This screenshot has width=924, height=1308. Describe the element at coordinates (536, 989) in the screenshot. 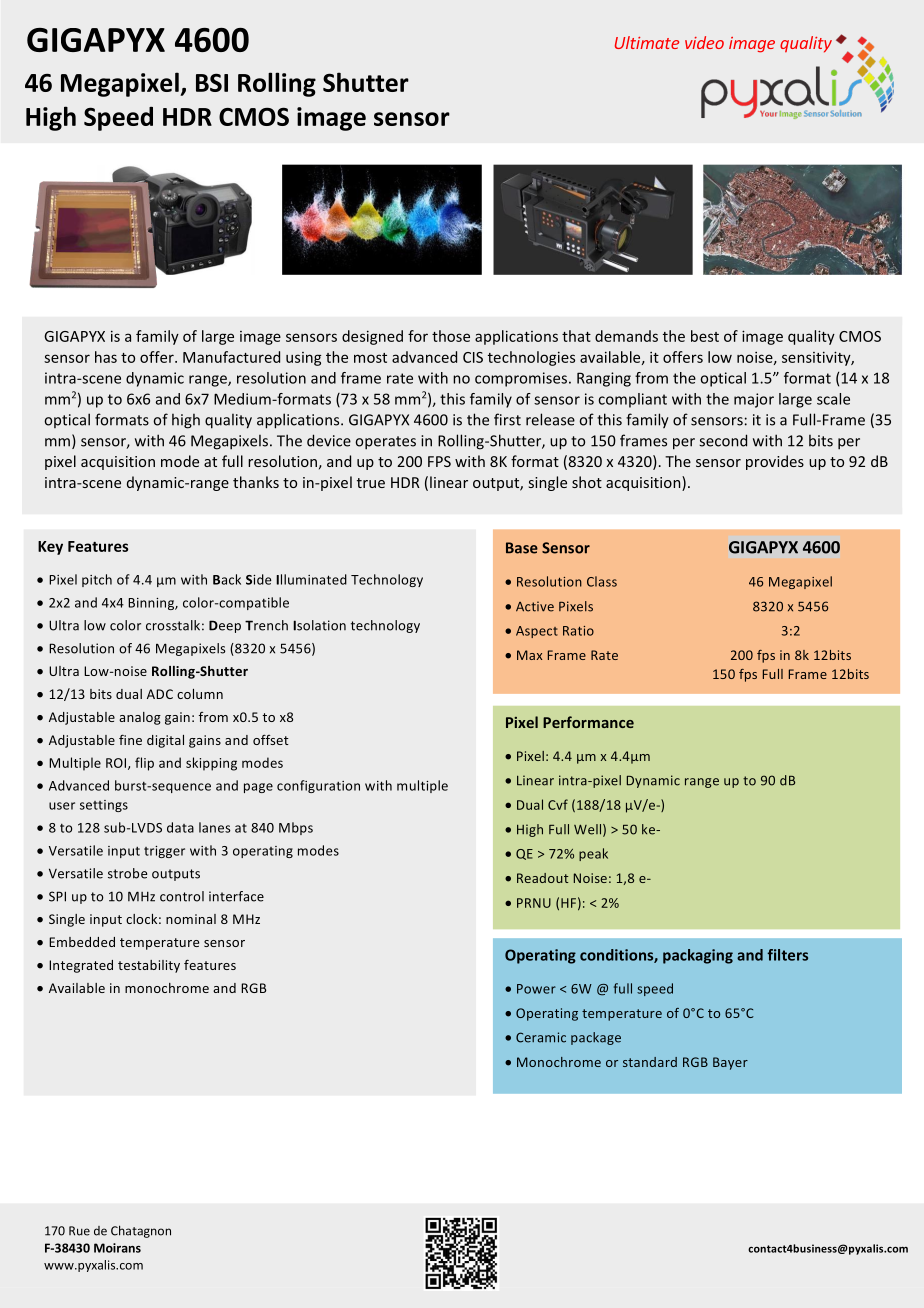

I see `Power` at that location.
